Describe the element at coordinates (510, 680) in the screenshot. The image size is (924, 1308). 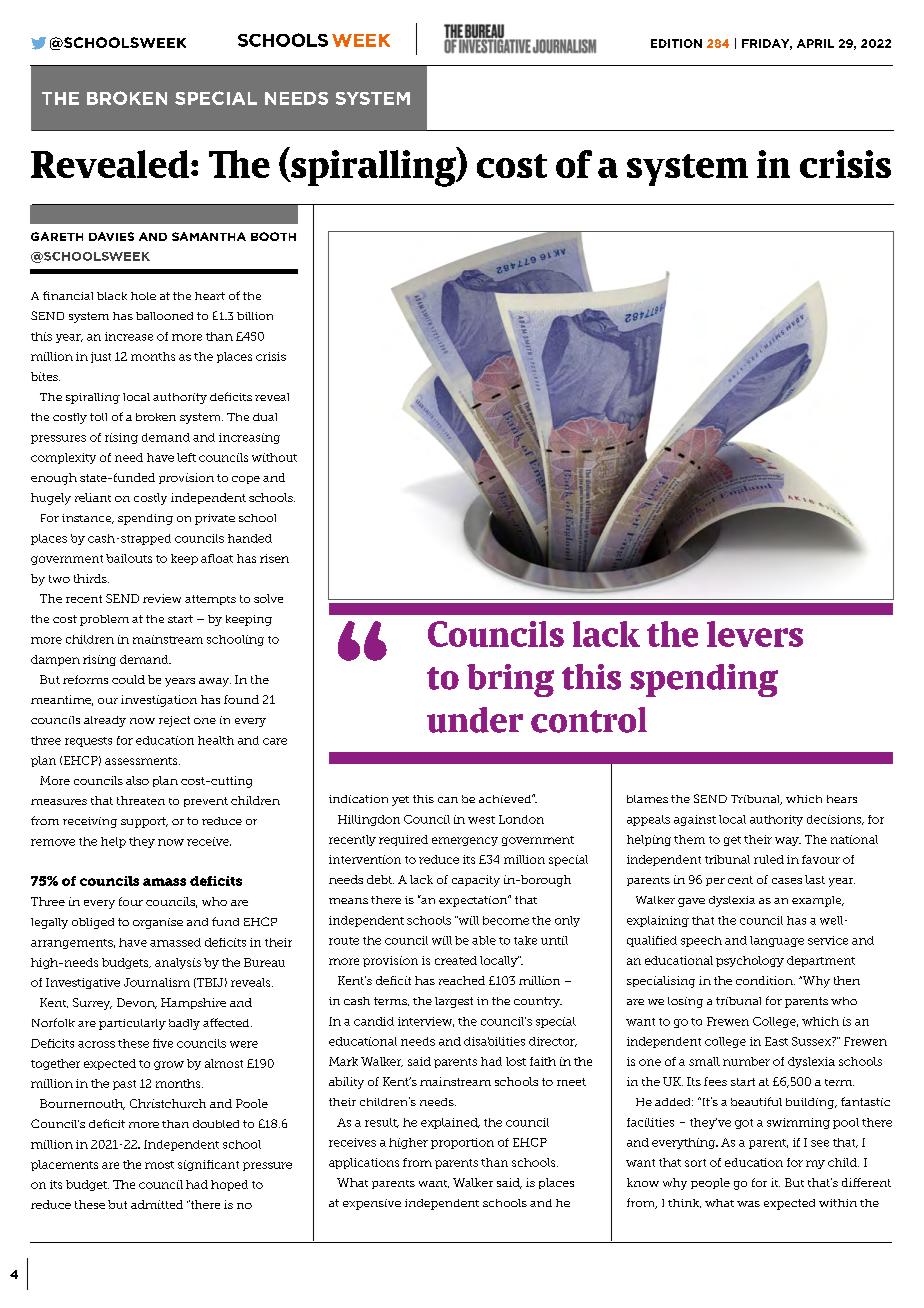
I see `bring` at that location.
